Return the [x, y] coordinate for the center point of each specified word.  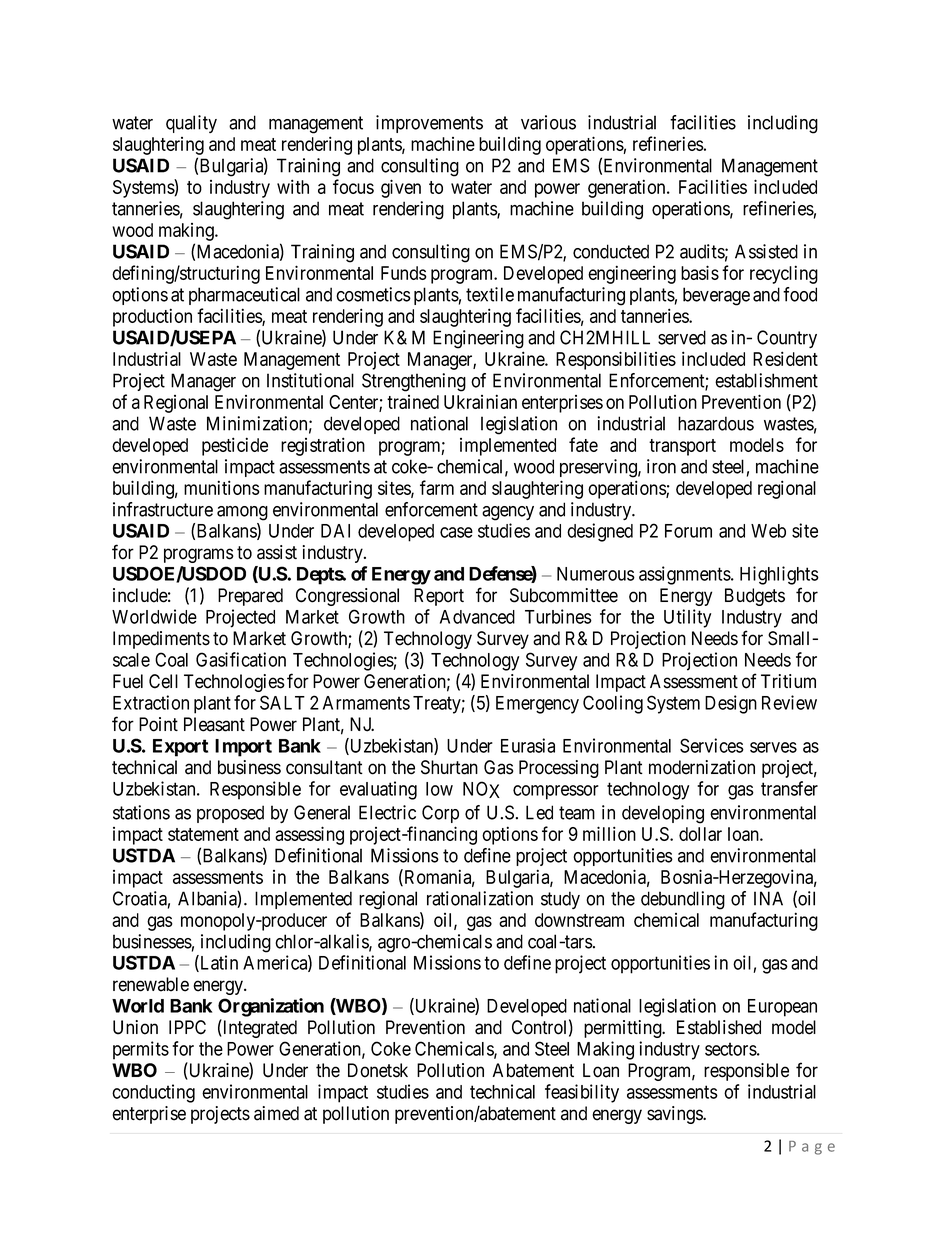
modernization [702, 767]
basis [700, 272]
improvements [429, 124]
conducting [153, 1093]
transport [682, 447]
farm [437, 487]
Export [180, 748]
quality [191, 124]
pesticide [235, 446]
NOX [481, 789]
